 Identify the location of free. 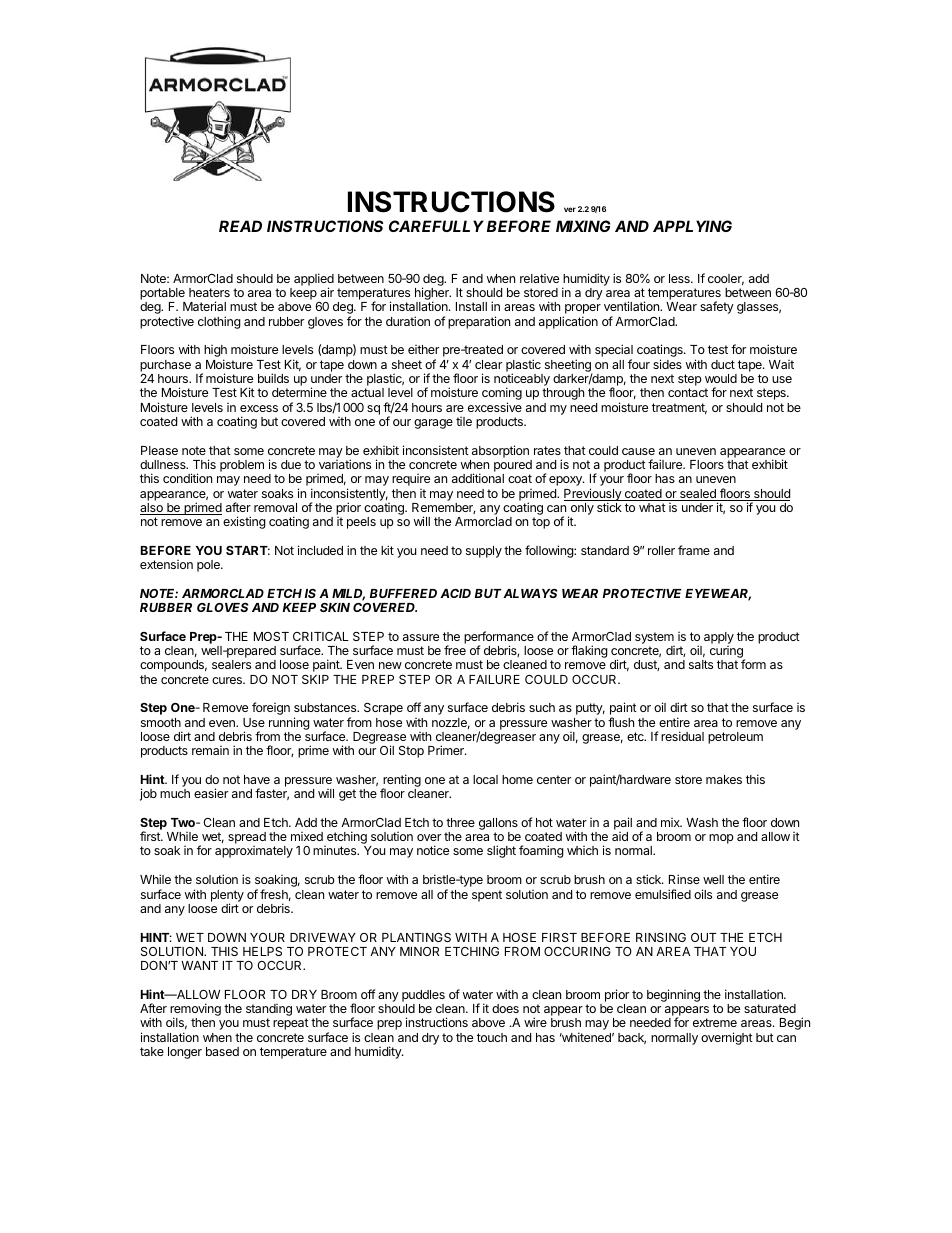
(455, 650).
